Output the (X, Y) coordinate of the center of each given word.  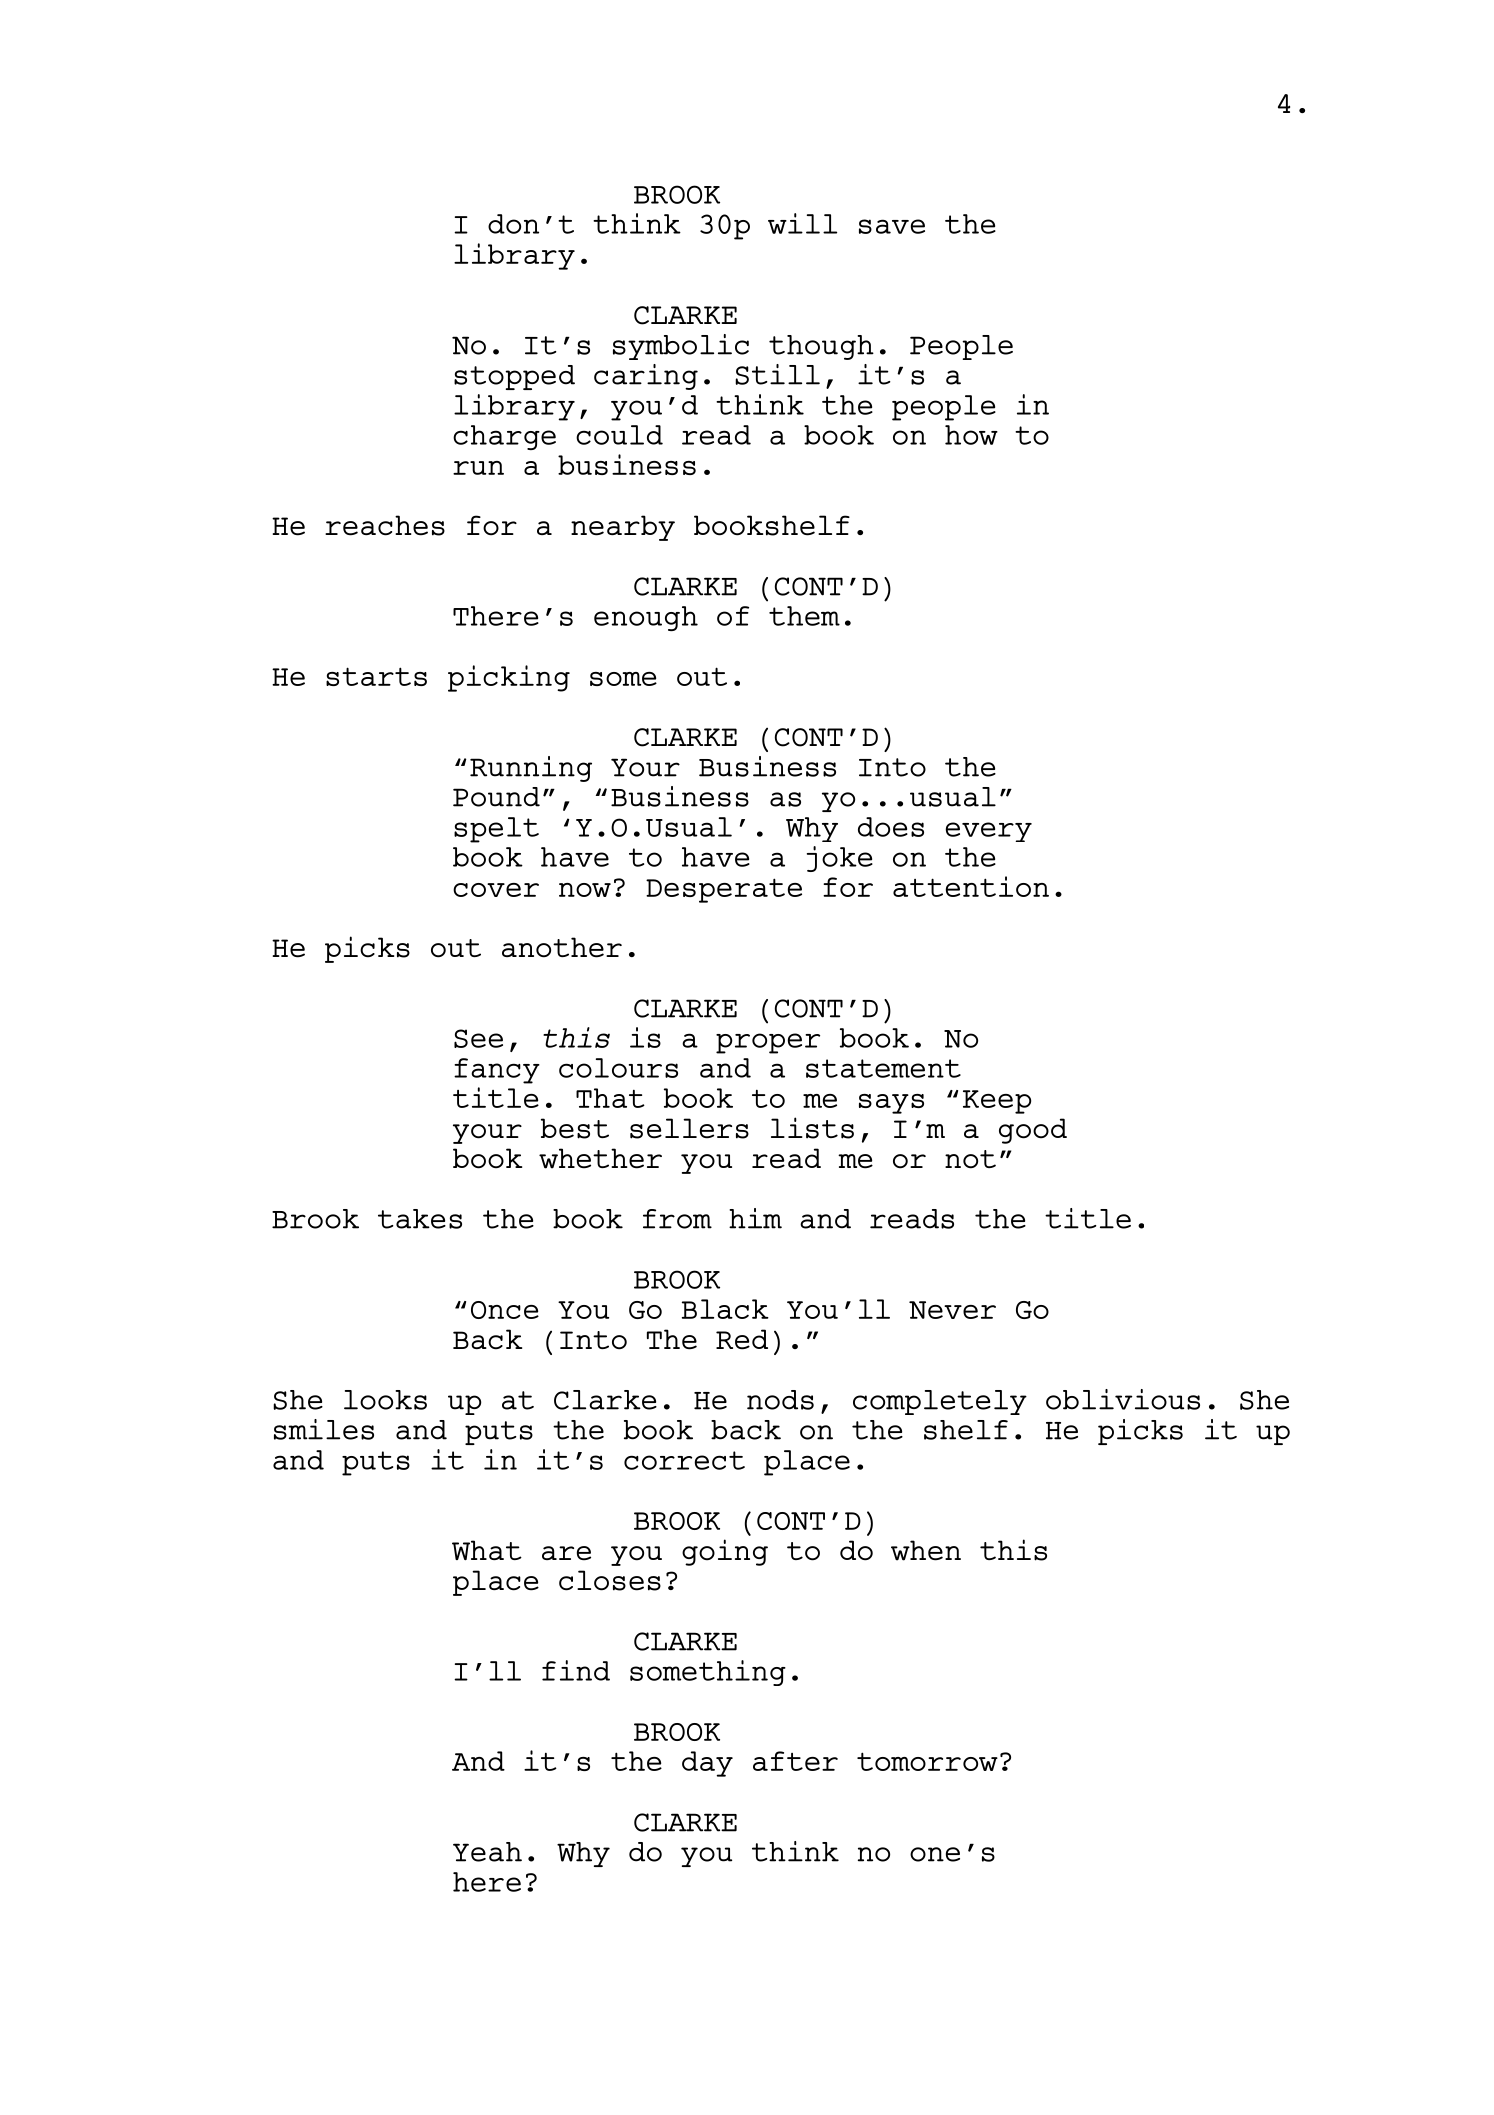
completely (940, 1402)
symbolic (681, 347)
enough (646, 618)
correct (684, 1460)
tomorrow (927, 1761)
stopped (514, 377)
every (989, 832)
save (892, 226)
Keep (997, 1102)
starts (376, 676)
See (478, 1038)
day (707, 1764)
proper (768, 1043)
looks (385, 1400)
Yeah (487, 1852)
